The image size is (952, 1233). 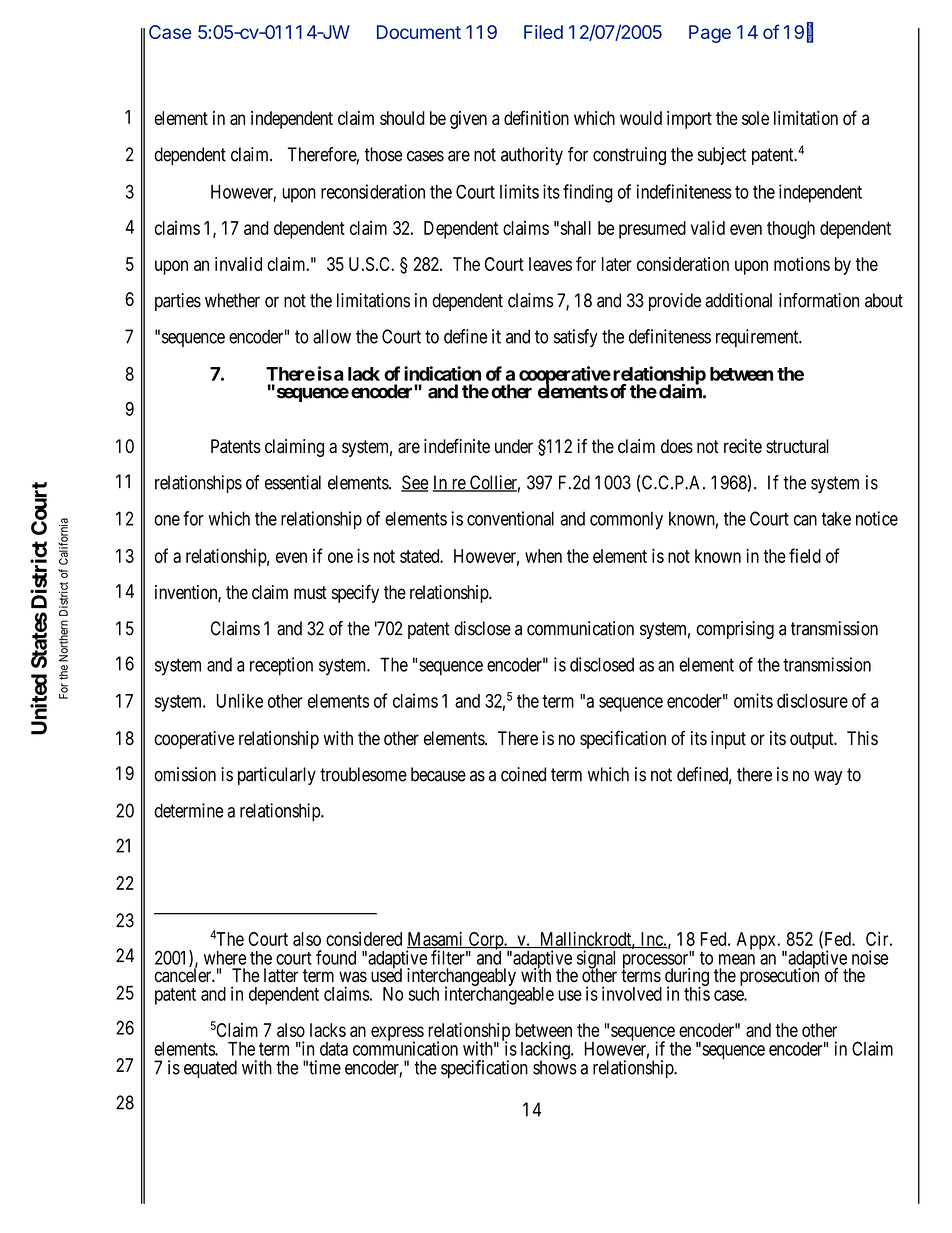 I want to click on equated, so click(x=210, y=1069).
